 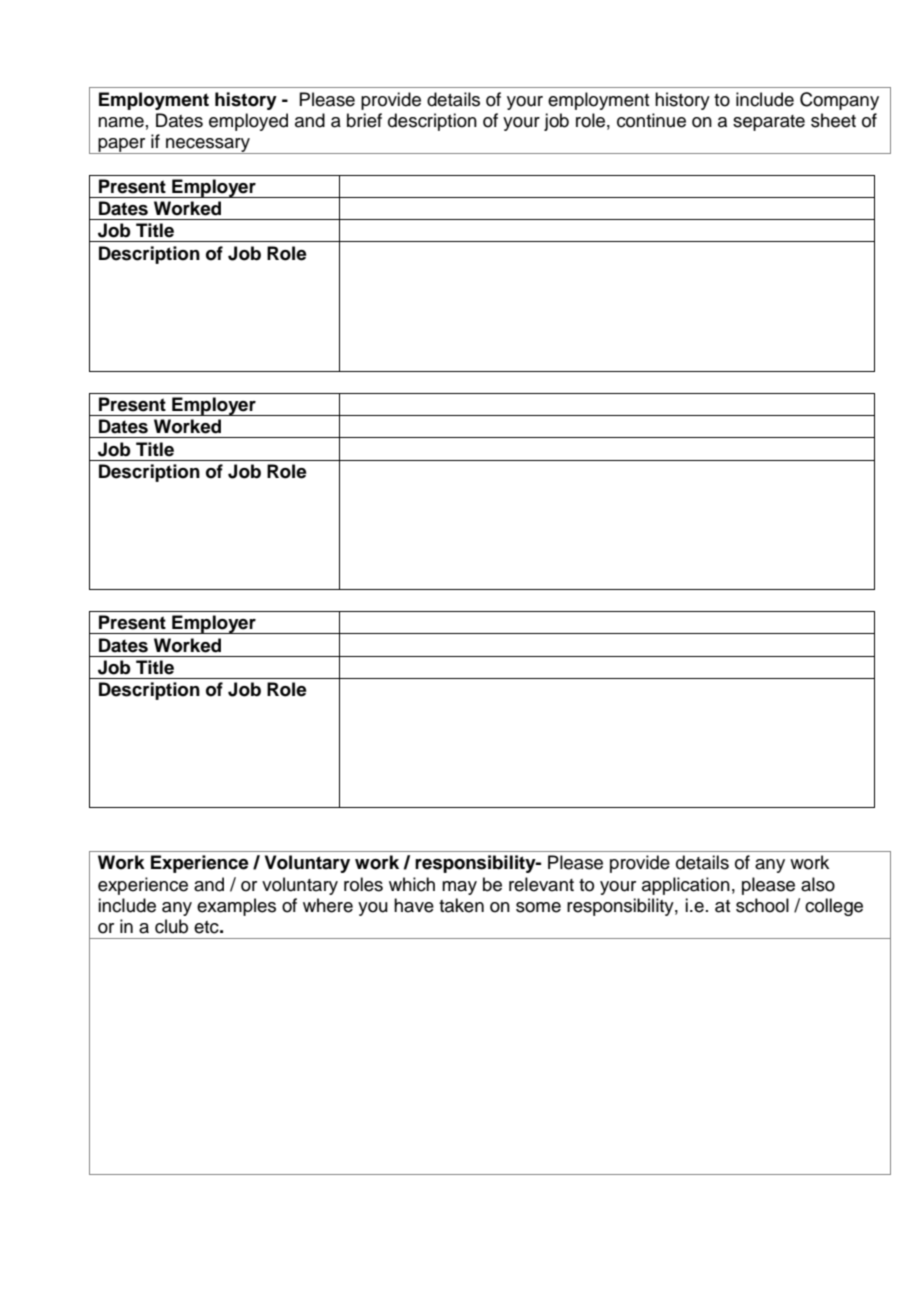 I want to click on club, so click(x=171, y=926).
